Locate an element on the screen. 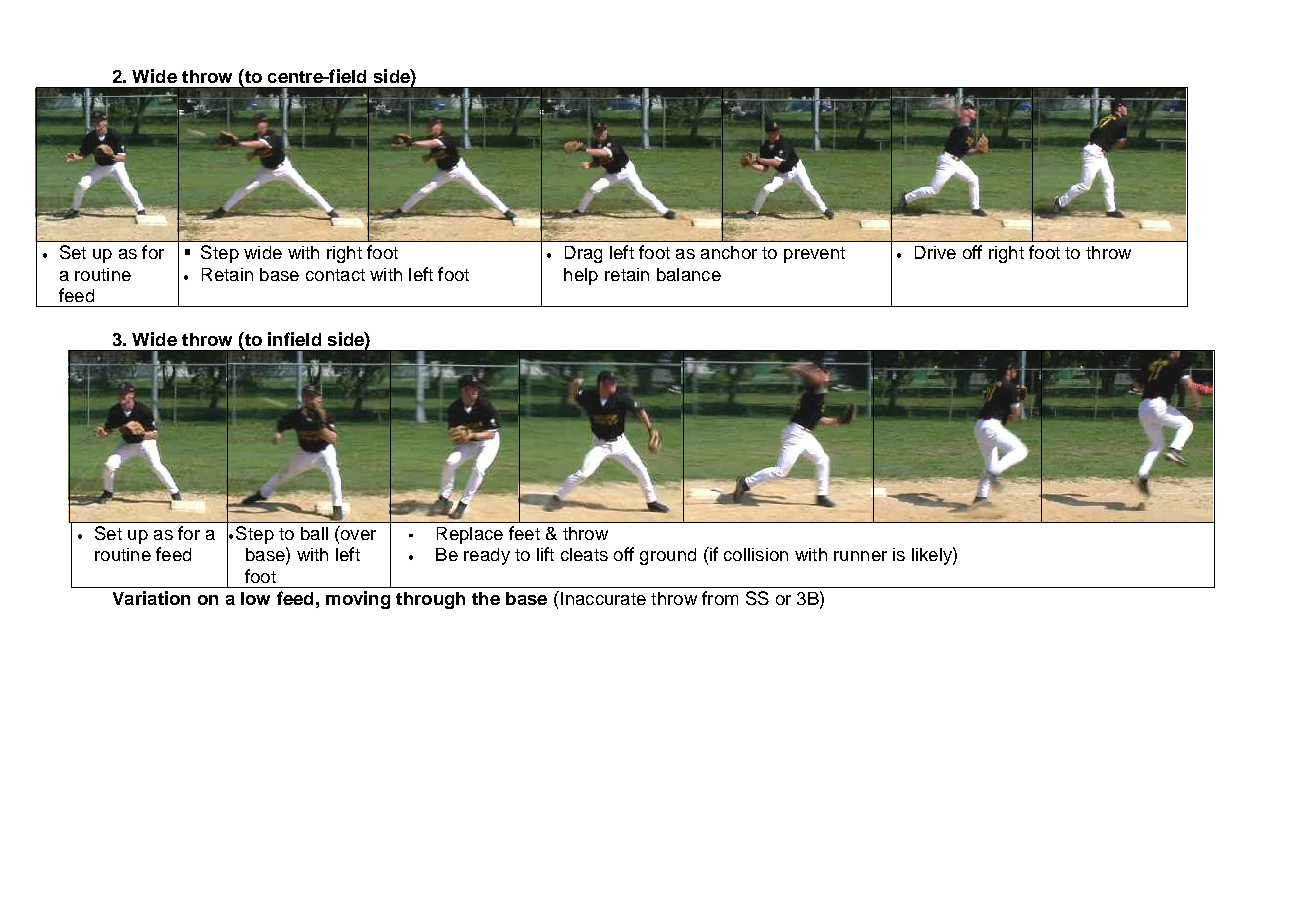  collision is located at coordinates (756, 554).
